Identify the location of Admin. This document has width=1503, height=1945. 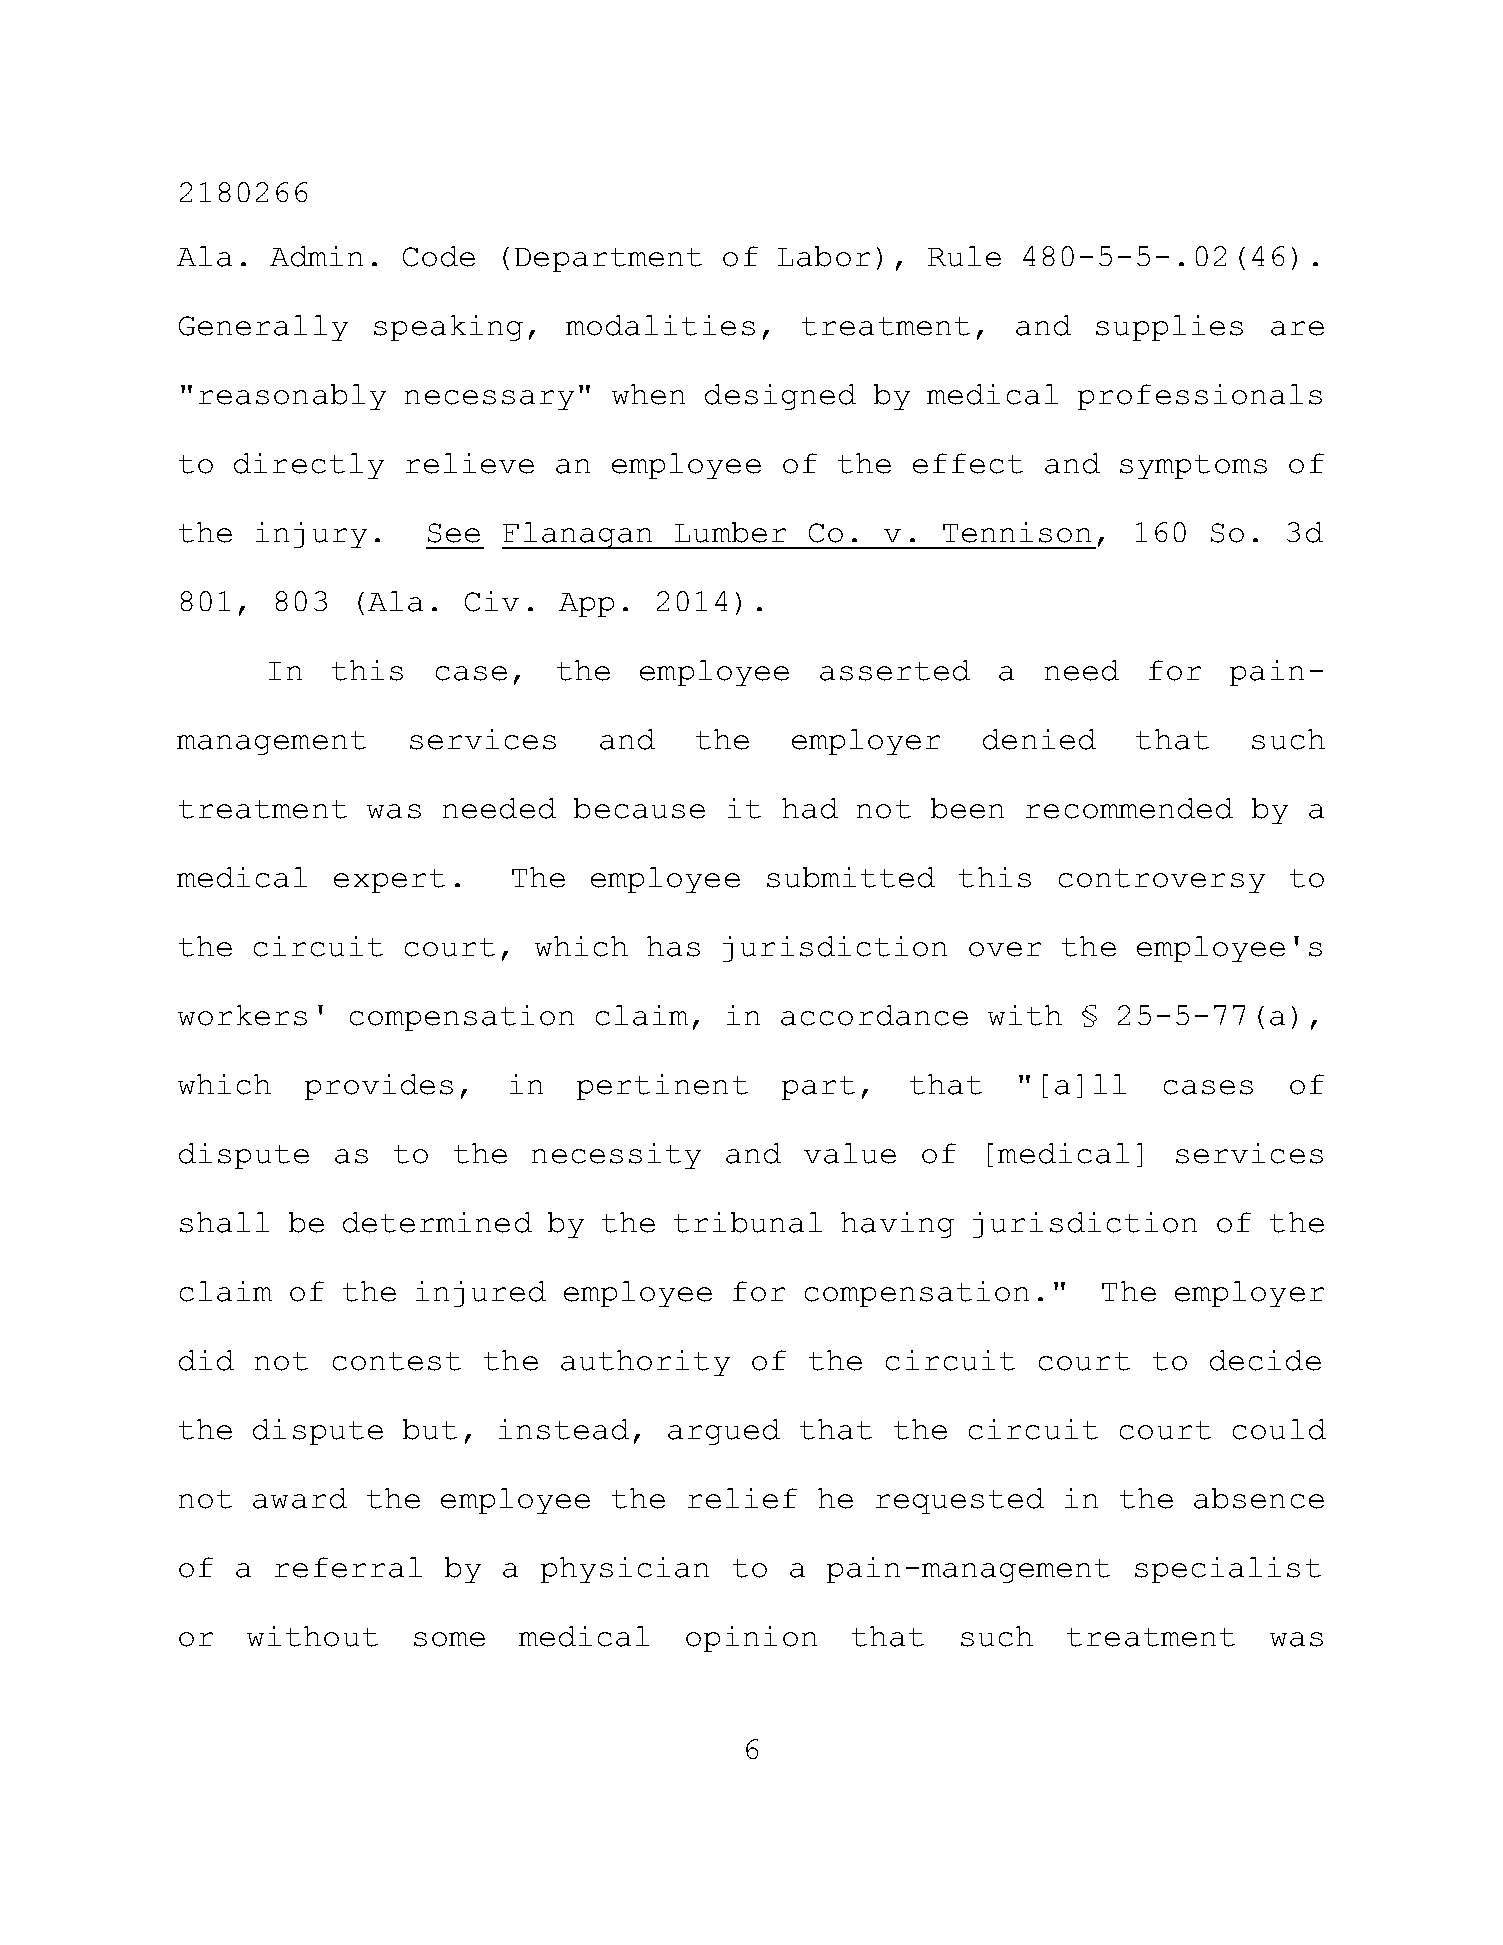
(316, 256).
